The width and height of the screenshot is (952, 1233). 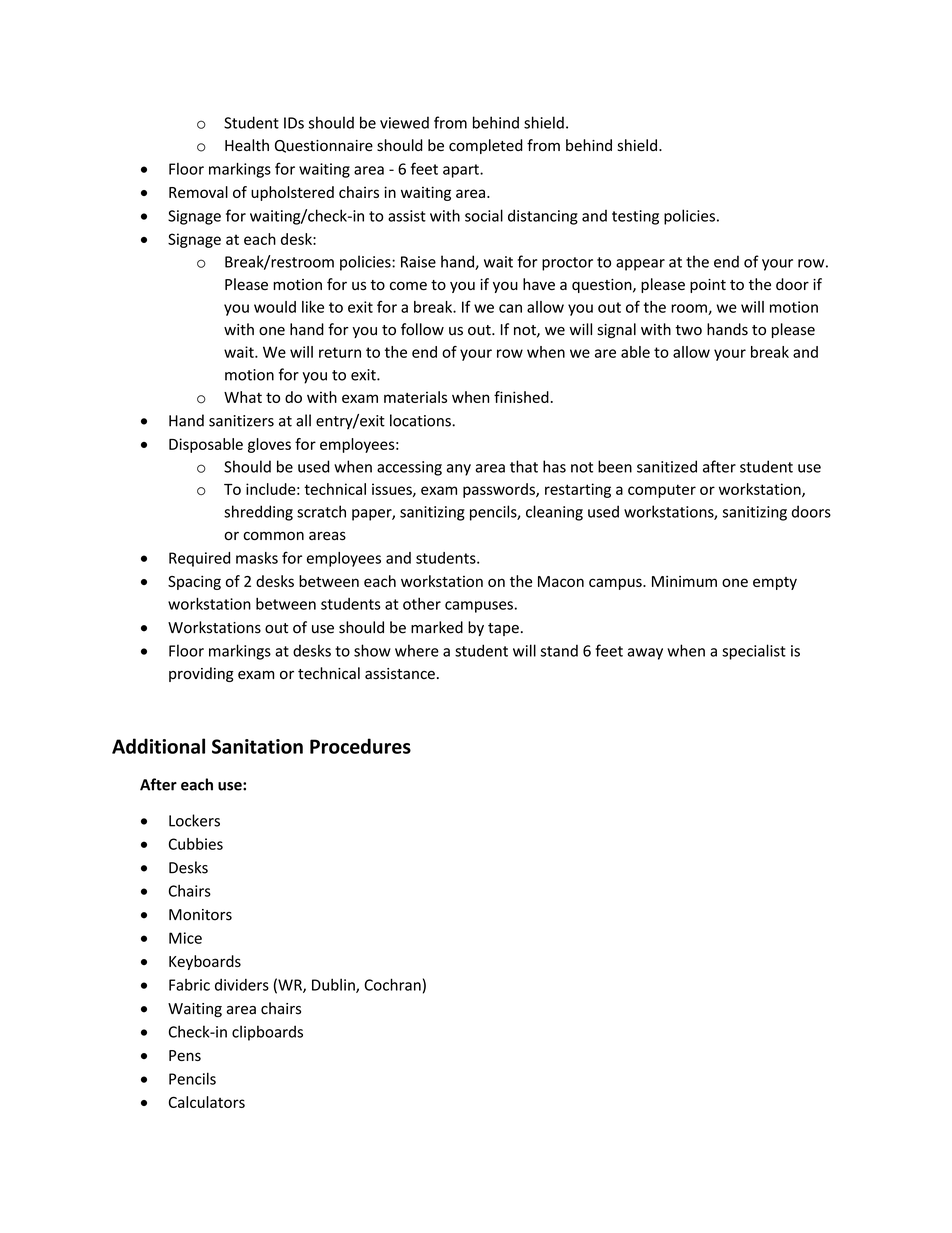 I want to click on Cochran, so click(x=392, y=984).
